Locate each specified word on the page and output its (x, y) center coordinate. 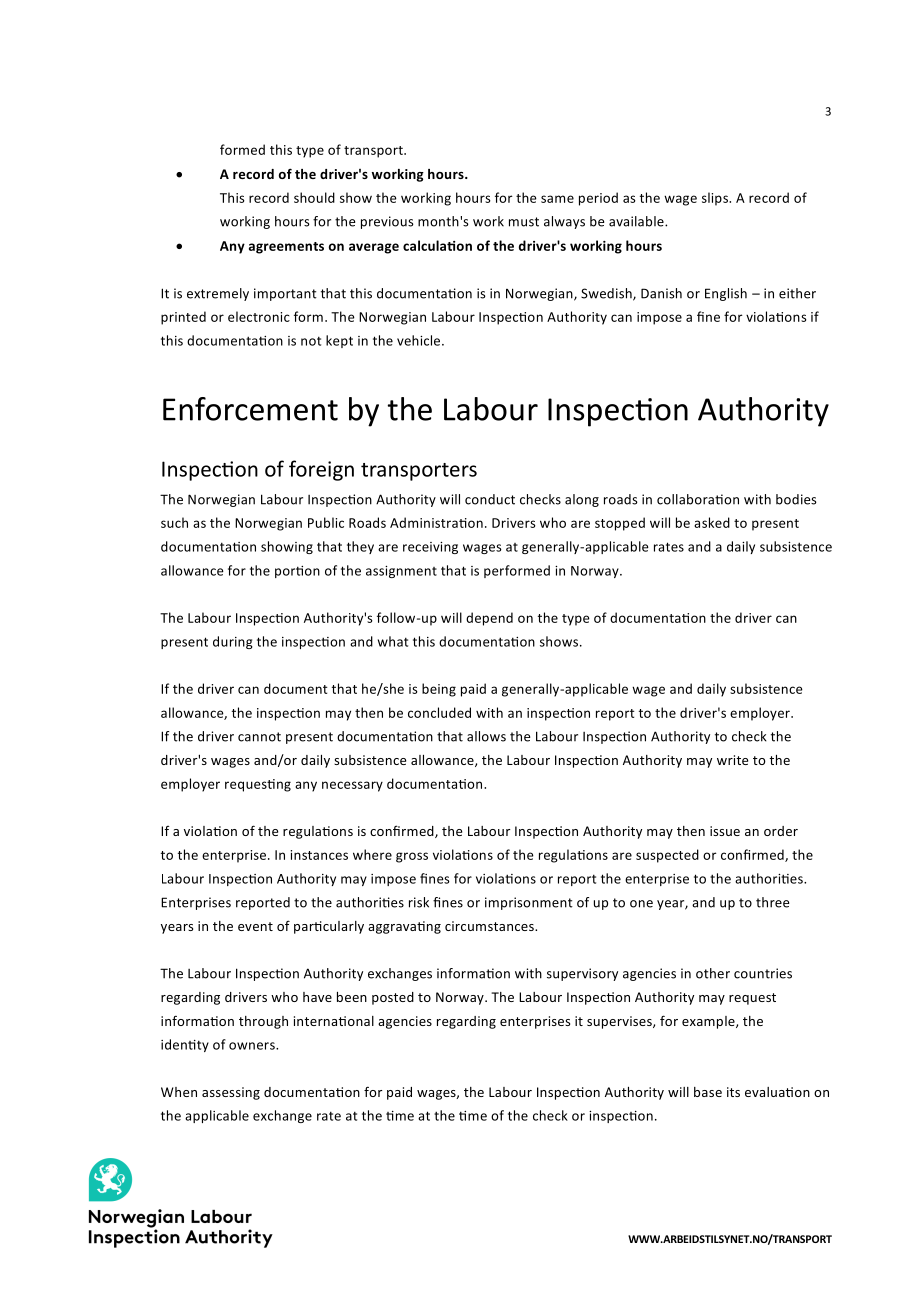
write (732, 760)
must (524, 222)
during (233, 642)
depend (489, 619)
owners (253, 1046)
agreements (286, 248)
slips (716, 199)
